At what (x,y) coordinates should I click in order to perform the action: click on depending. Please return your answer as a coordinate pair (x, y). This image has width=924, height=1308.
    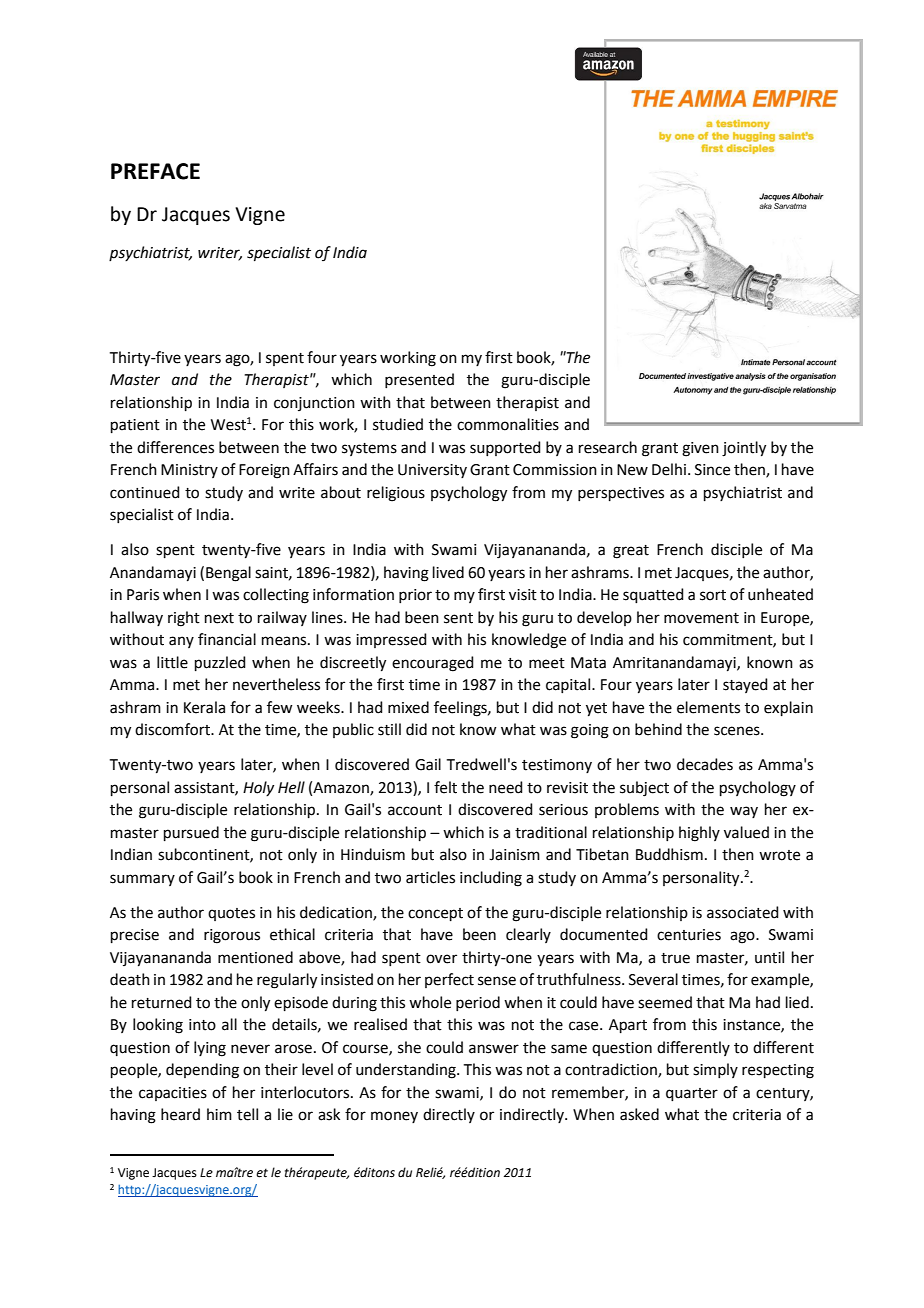
    Looking at the image, I should click on (202, 1071).
